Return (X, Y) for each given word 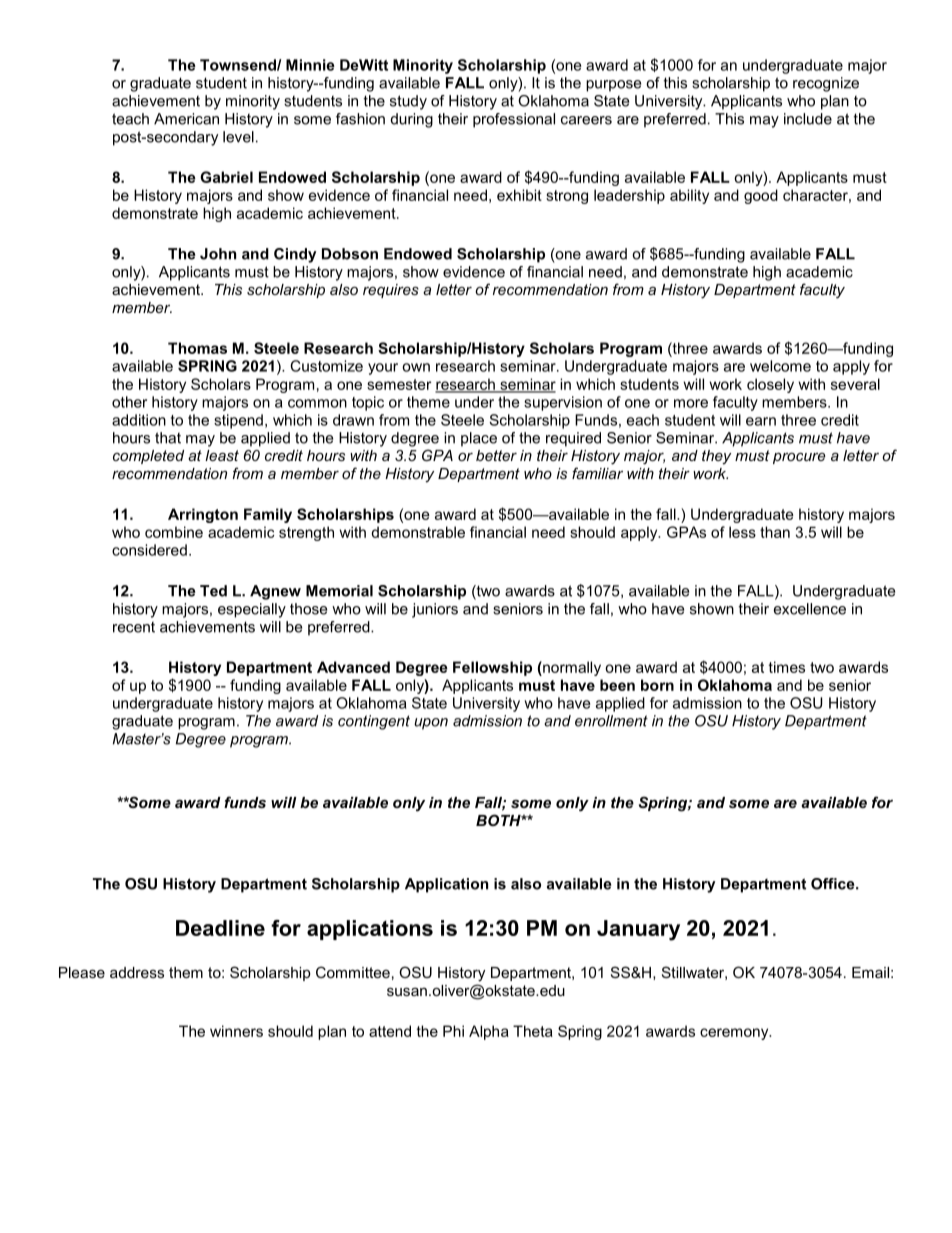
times (787, 667)
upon (431, 724)
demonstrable (418, 532)
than (775, 532)
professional (514, 120)
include (808, 119)
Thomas (197, 348)
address (137, 972)
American (186, 119)
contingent (374, 722)
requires (391, 291)
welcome (780, 366)
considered (149, 550)
